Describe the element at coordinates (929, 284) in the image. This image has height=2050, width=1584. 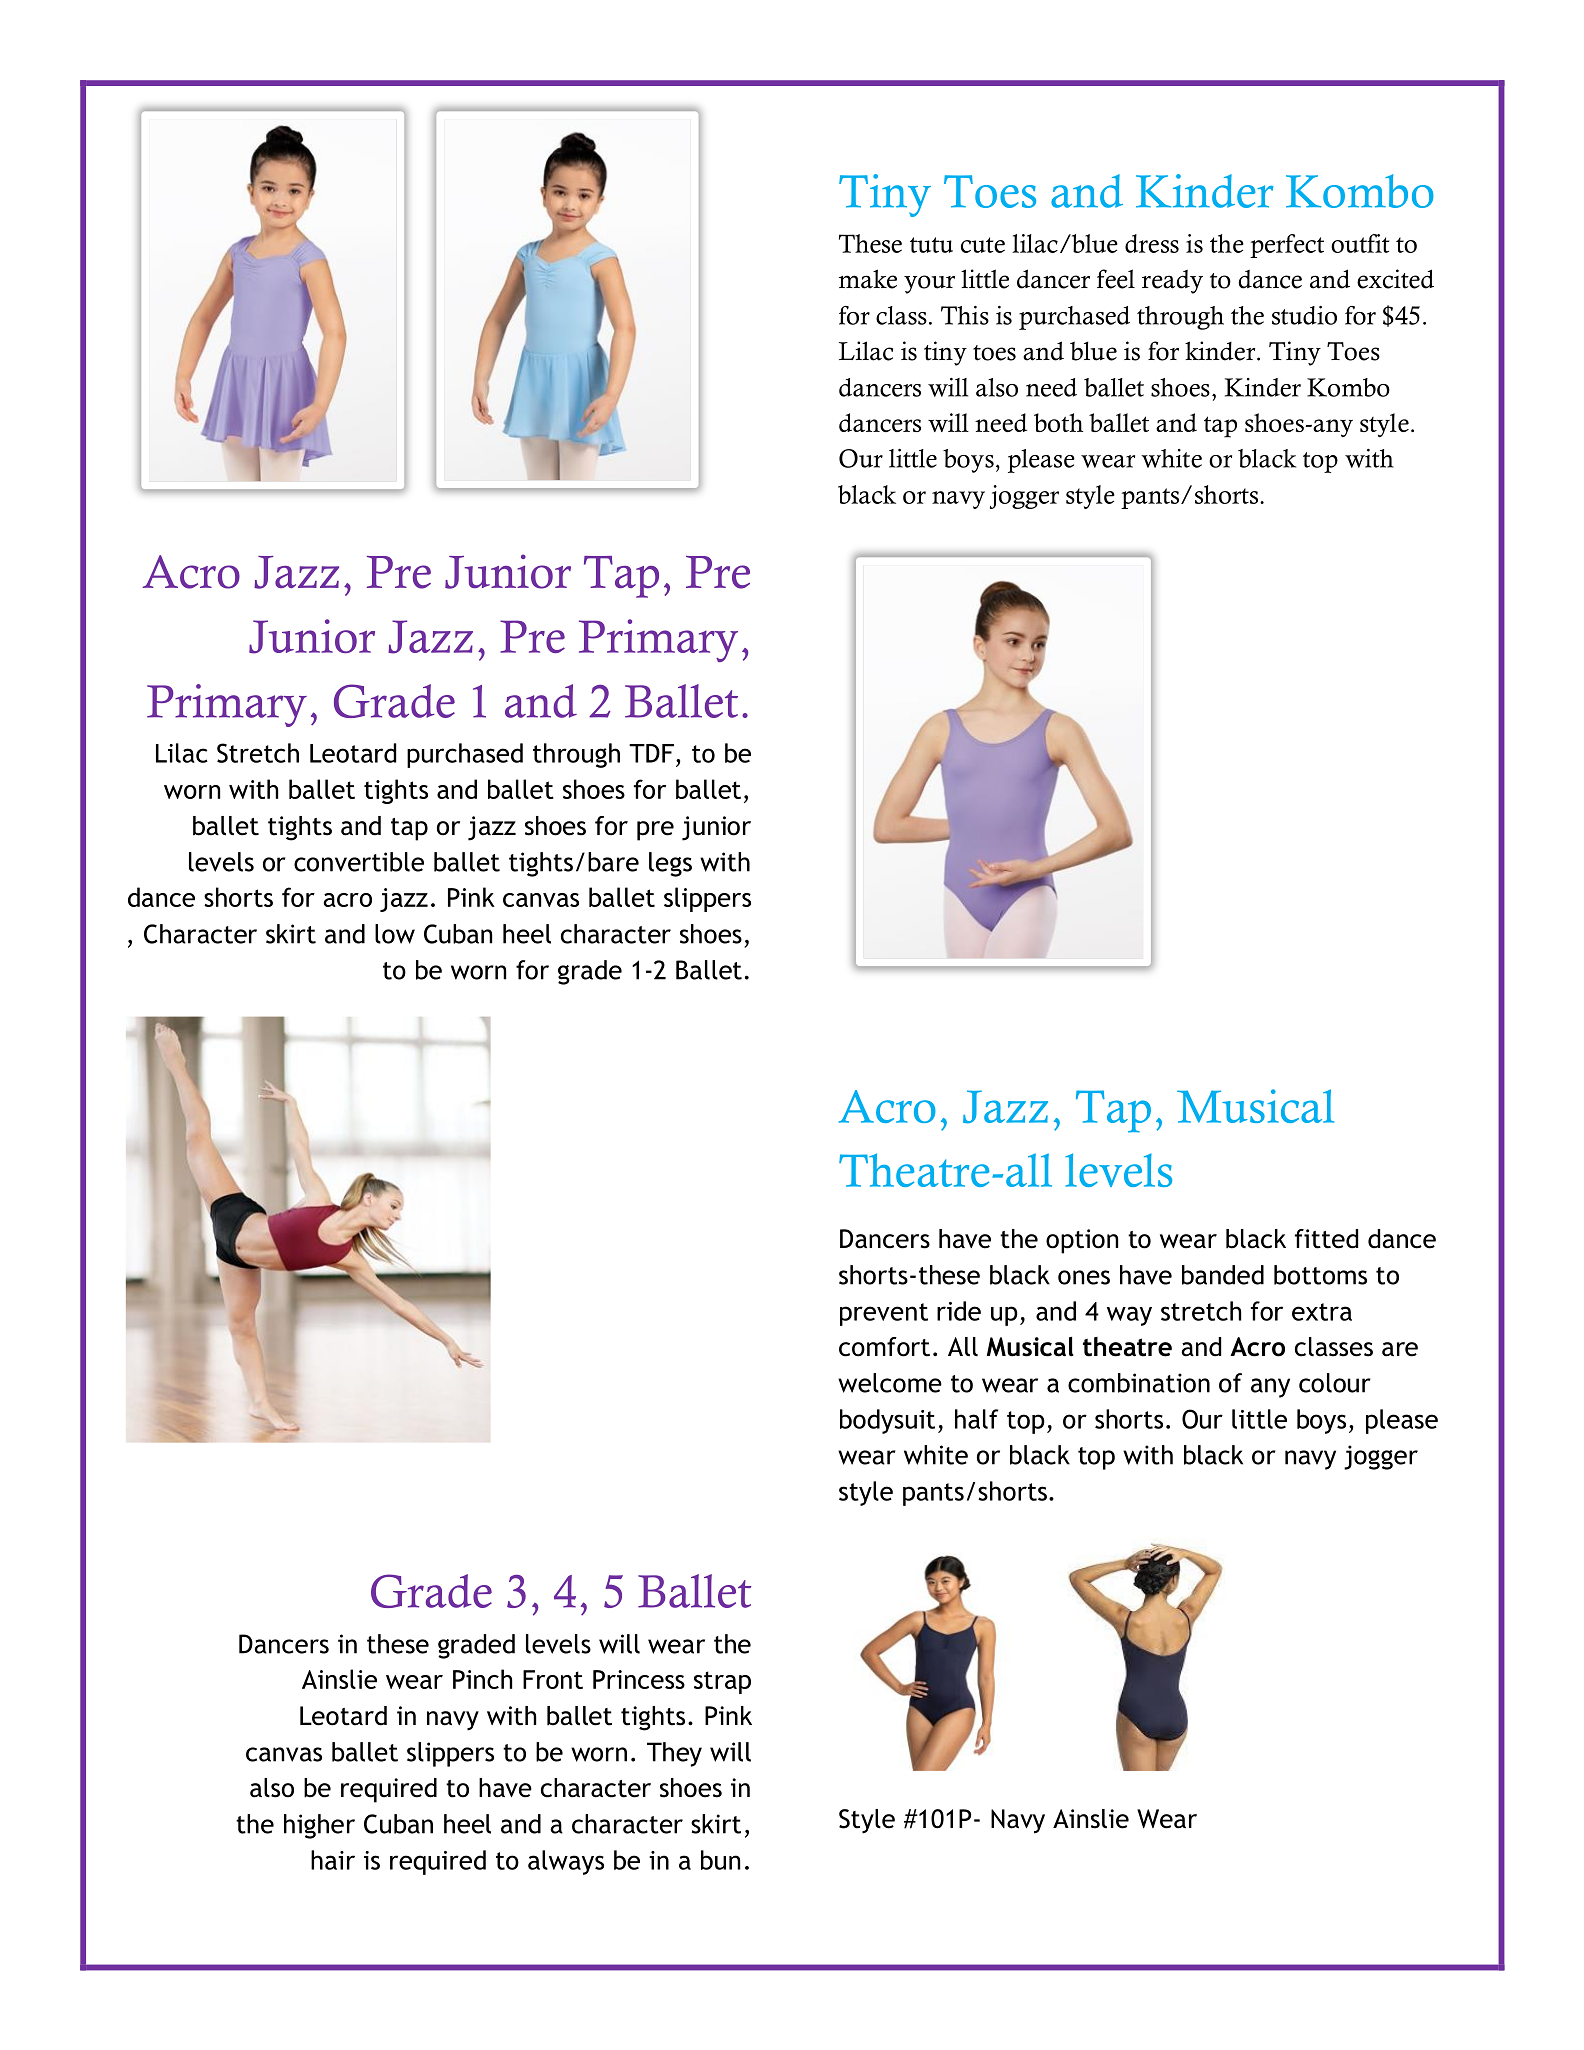
I see `your` at that location.
